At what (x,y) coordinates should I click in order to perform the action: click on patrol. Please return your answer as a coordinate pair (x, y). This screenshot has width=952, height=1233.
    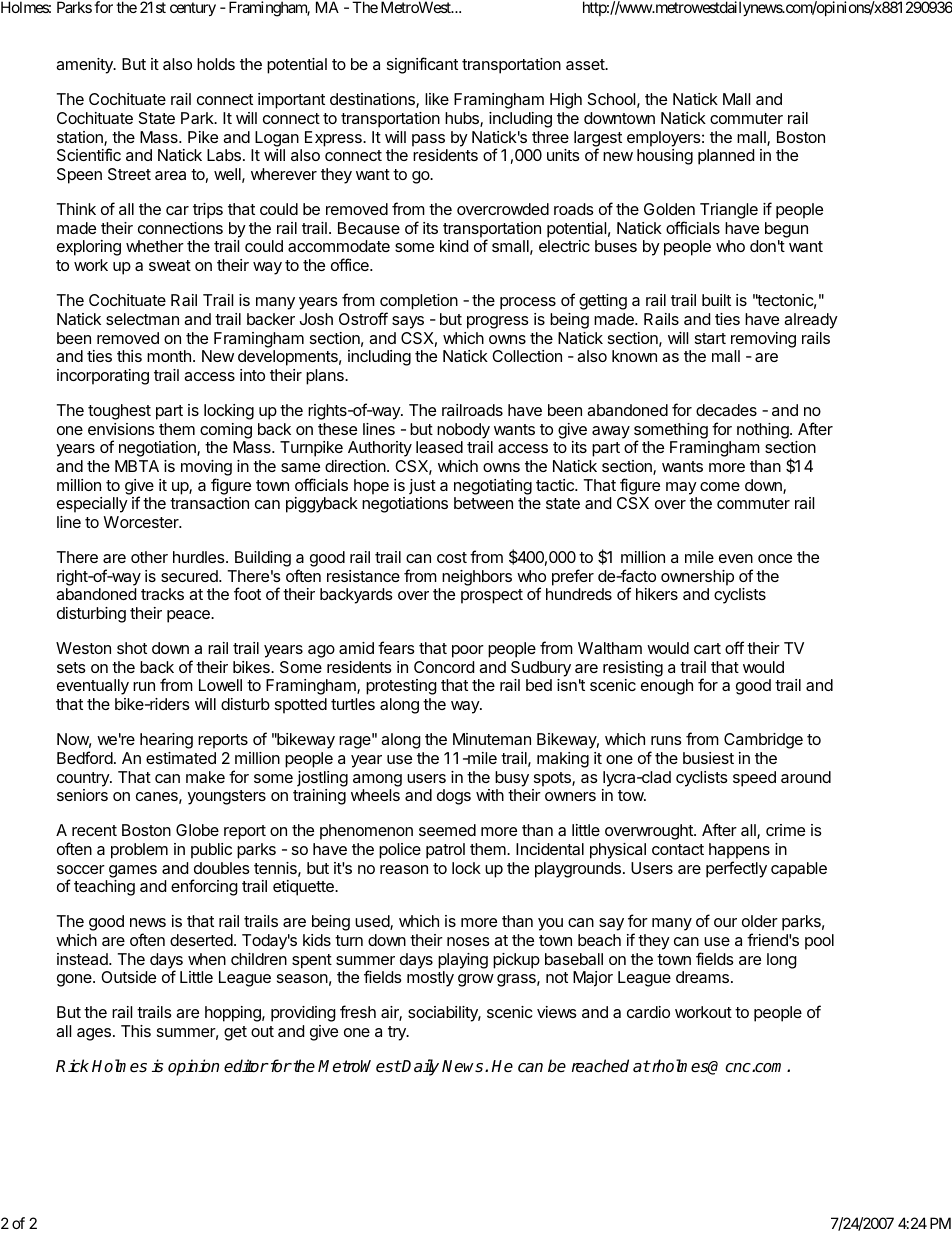
    Looking at the image, I should click on (445, 851).
